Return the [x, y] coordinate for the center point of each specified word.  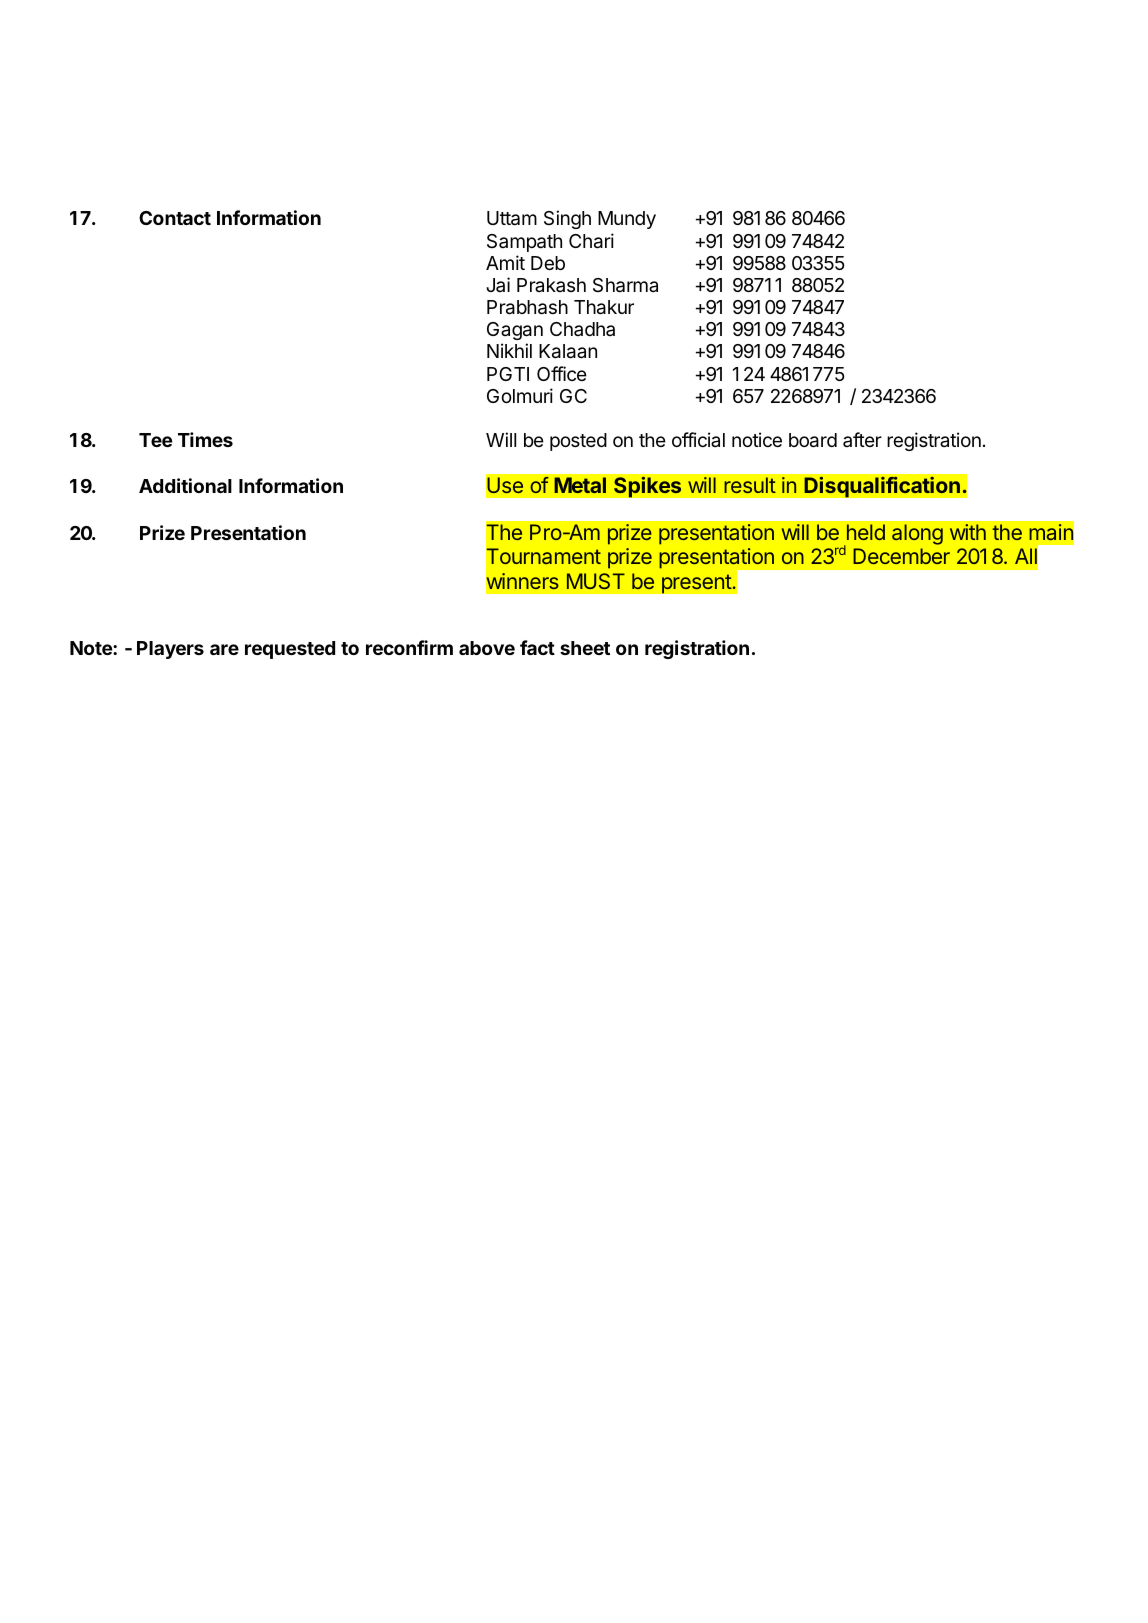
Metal [580, 485]
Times [205, 439]
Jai [498, 284]
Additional [185, 485]
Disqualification [882, 487]
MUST [596, 581]
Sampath [524, 243]
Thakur [604, 307]
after [862, 439]
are [224, 649]
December [901, 556]
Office [562, 373]
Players [170, 650]
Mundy [627, 220]
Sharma [625, 285]
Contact [175, 218]
